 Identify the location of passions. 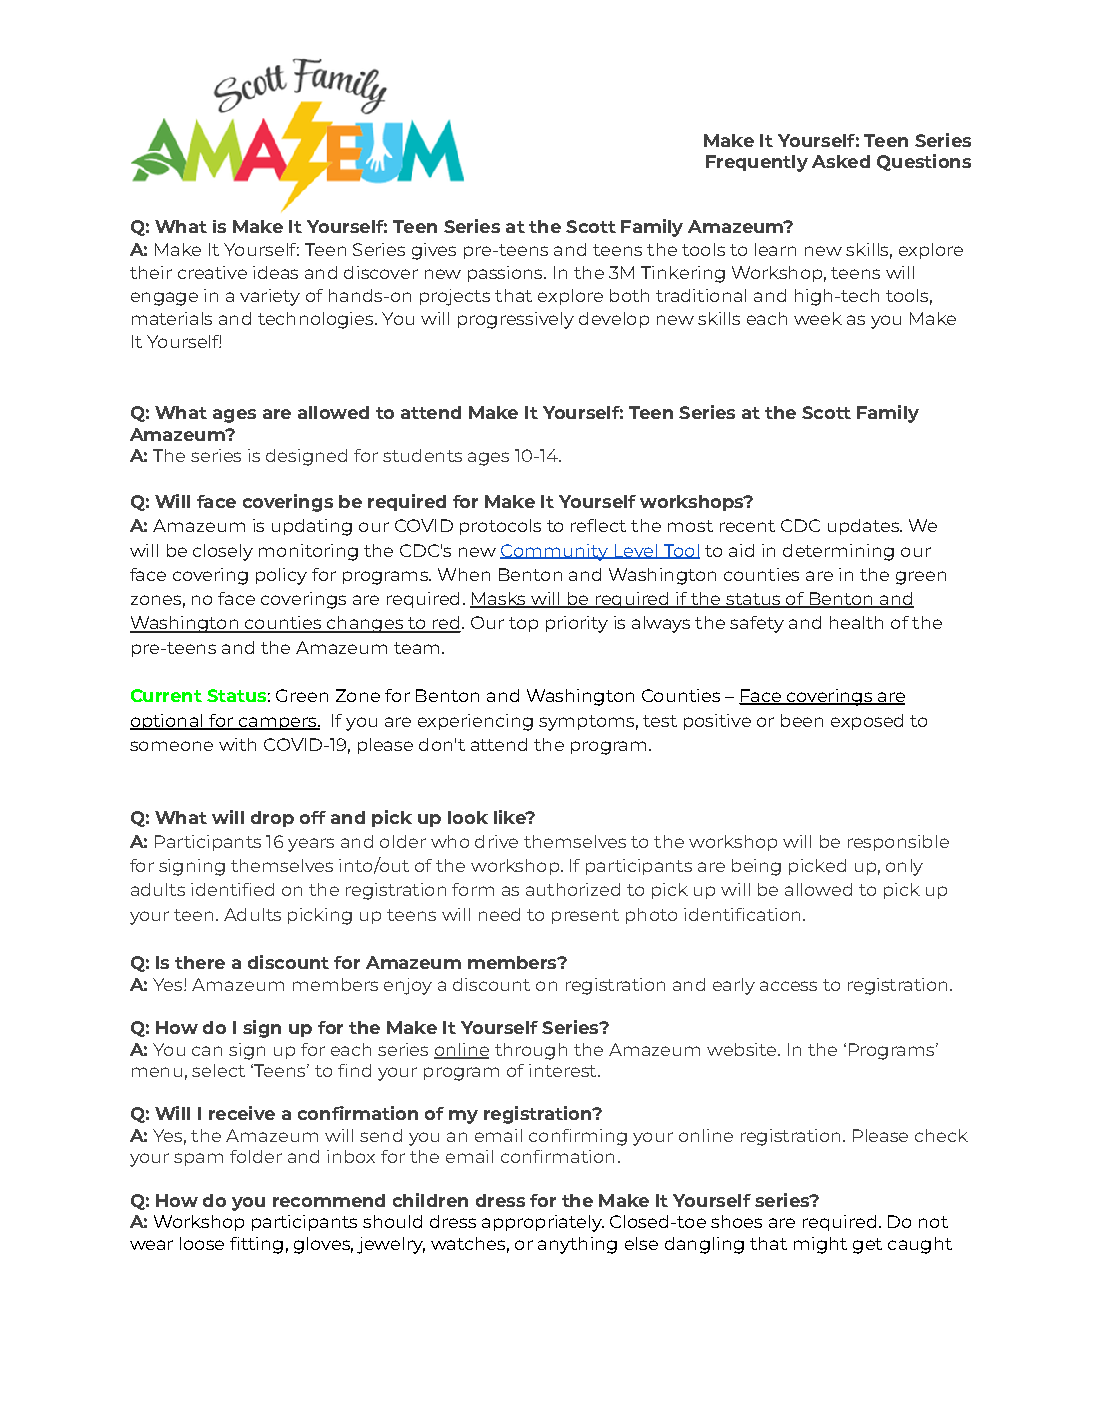
(506, 274).
